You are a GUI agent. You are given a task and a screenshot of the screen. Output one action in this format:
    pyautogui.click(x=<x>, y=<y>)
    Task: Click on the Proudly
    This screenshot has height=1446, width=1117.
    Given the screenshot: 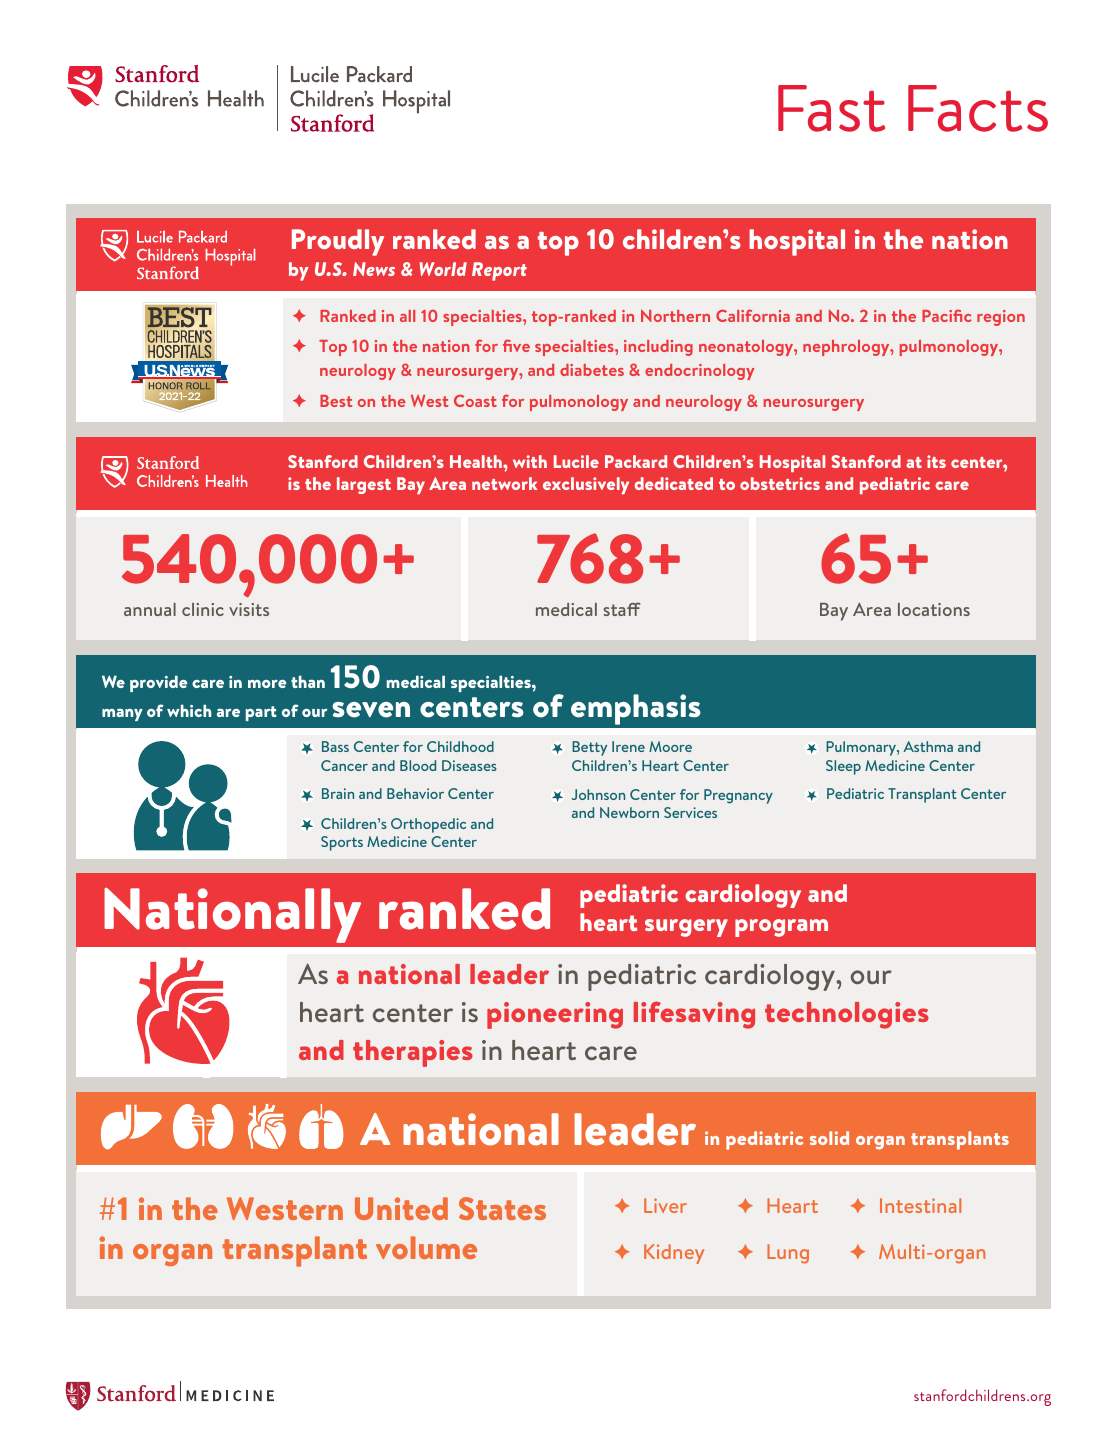 What is the action you would take?
    pyautogui.click(x=338, y=242)
